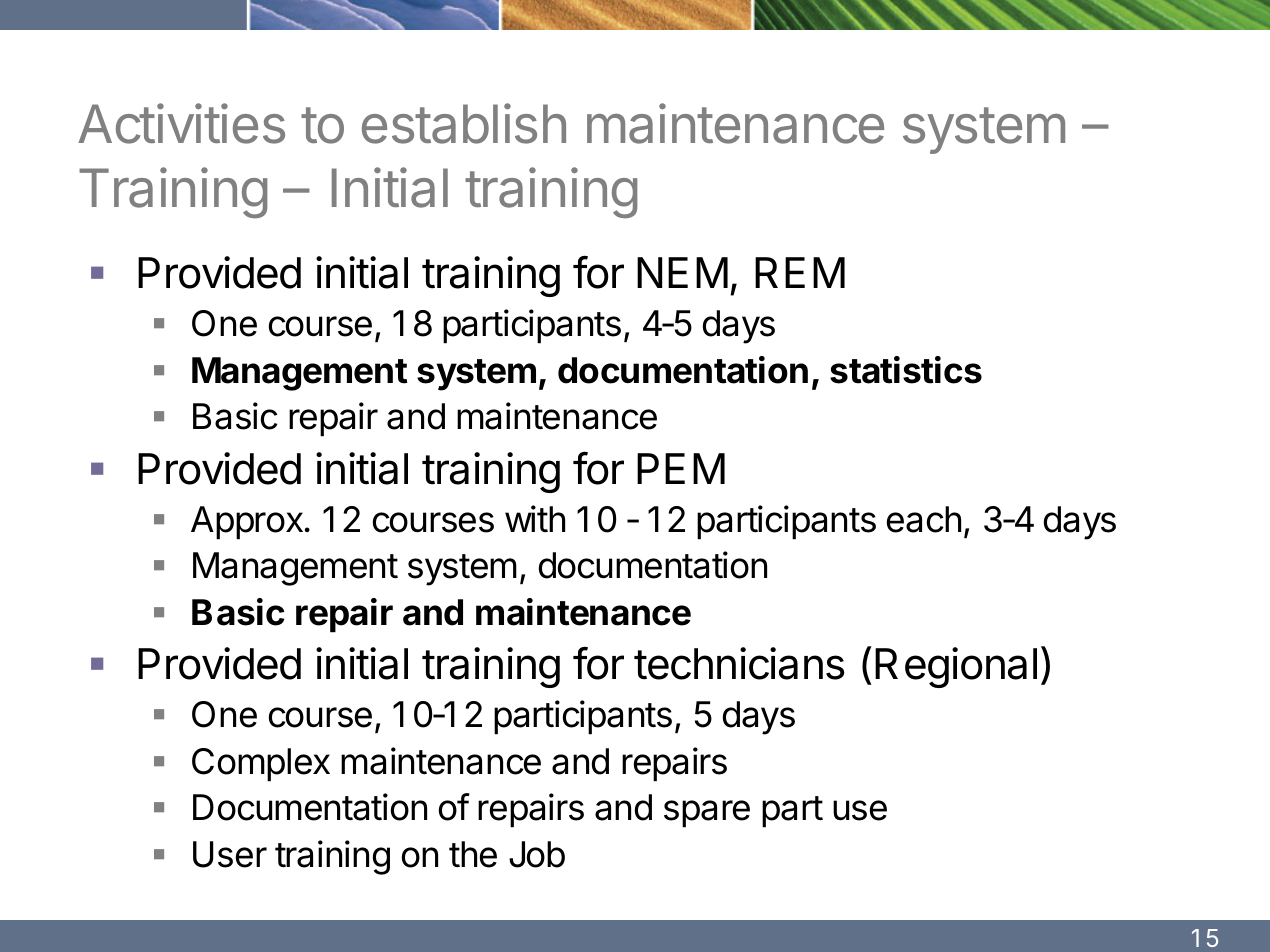  I want to click on technicians, so click(739, 663).
